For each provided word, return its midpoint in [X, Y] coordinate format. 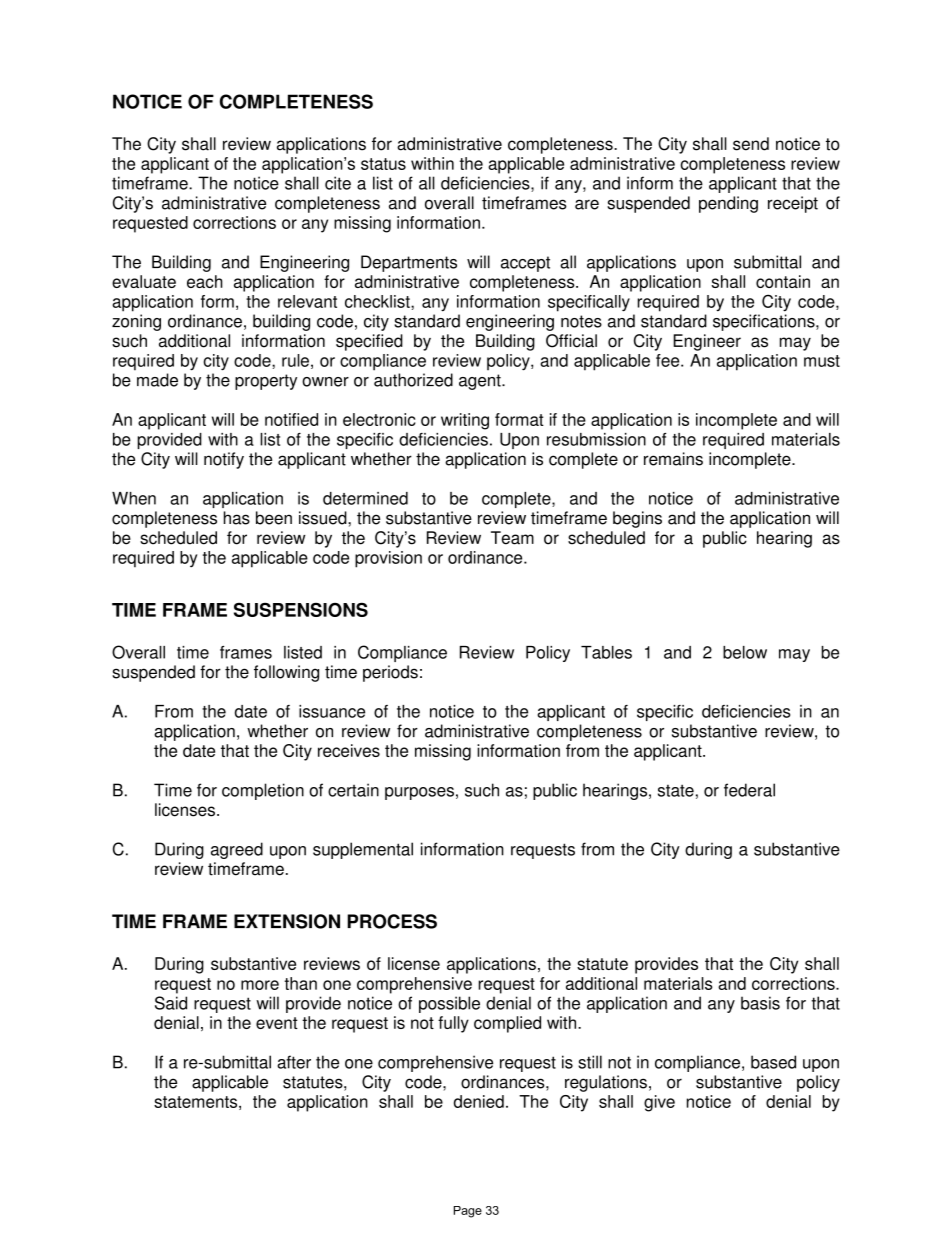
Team [512, 538]
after [294, 1062]
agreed [237, 850]
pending [728, 204]
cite [338, 183]
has [237, 518]
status [383, 164]
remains [673, 459]
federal [749, 790]
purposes [419, 793]
